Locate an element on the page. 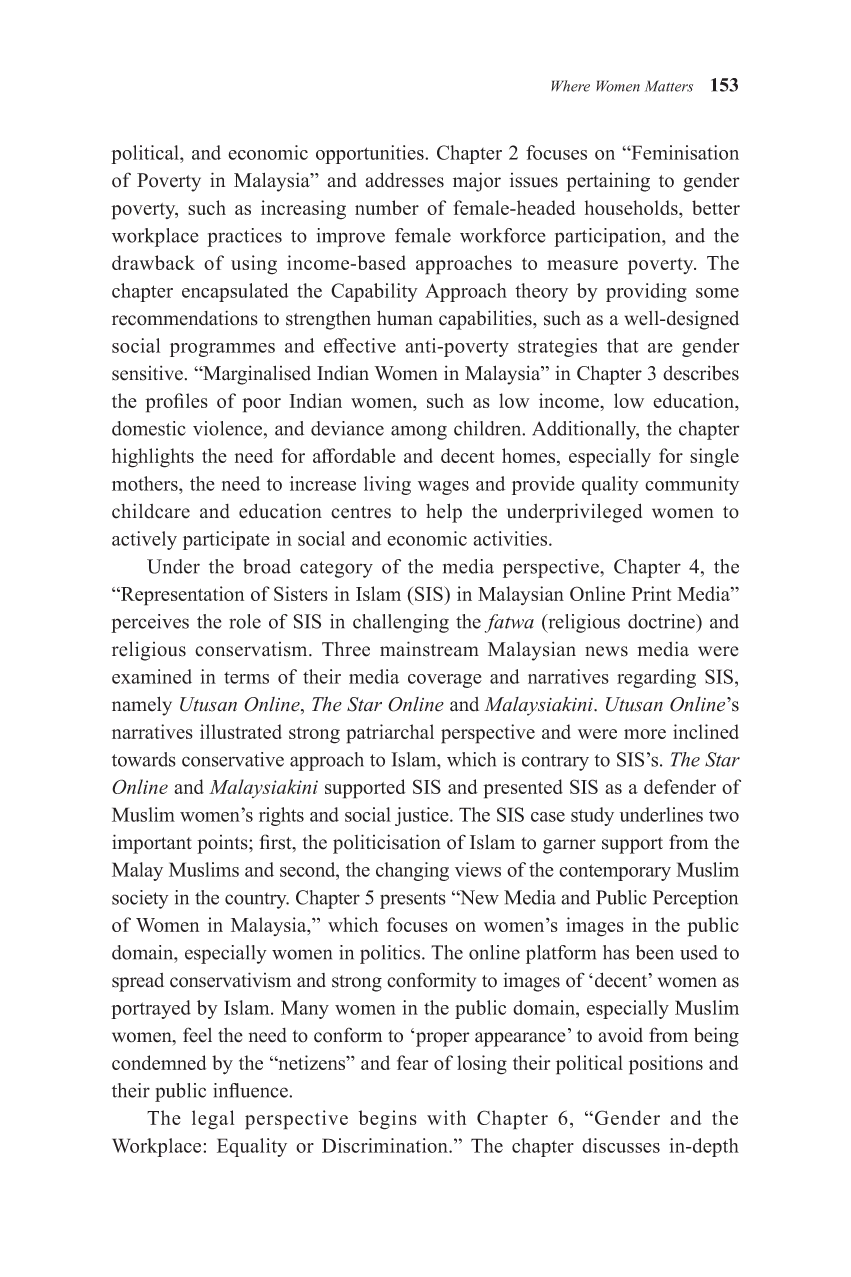 This page has height=1277, width=851. with is located at coordinates (446, 1117).
